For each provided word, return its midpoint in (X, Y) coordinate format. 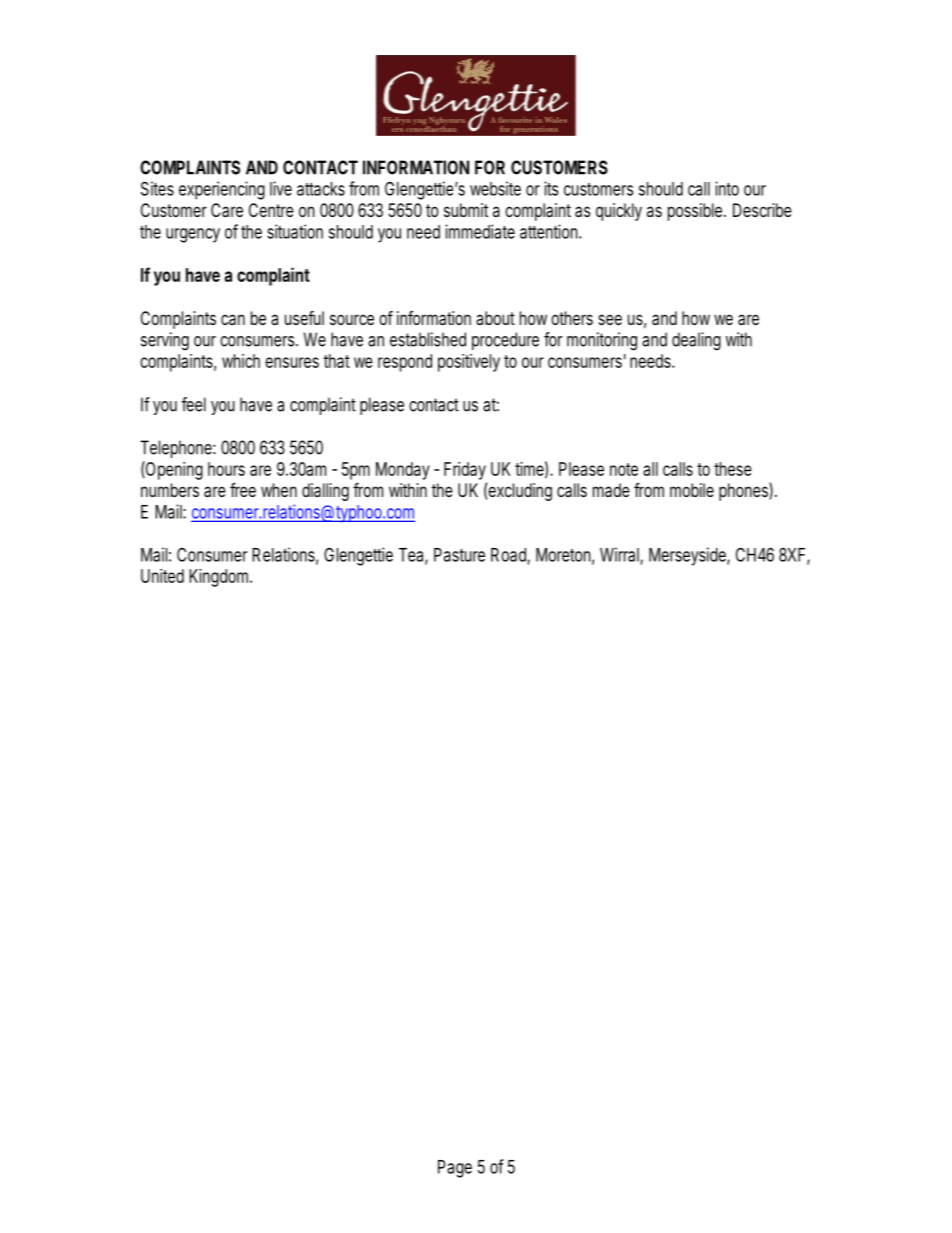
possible (695, 212)
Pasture (459, 555)
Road (508, 555)
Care (227, 210)
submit (466, 210)
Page (455, 1169)
